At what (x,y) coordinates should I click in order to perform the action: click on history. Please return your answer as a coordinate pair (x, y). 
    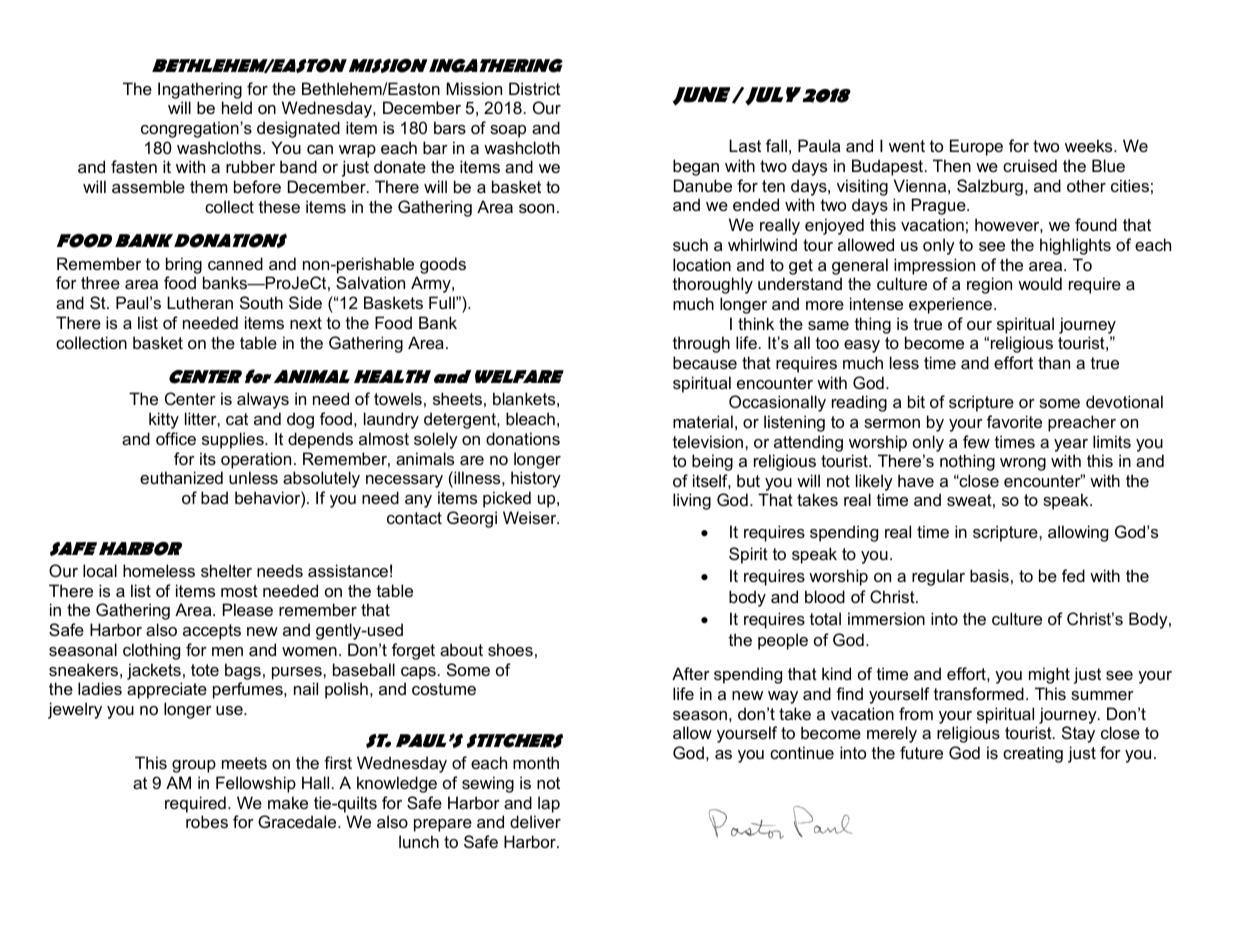
    Looking at the image, I should click on (536, 479).
